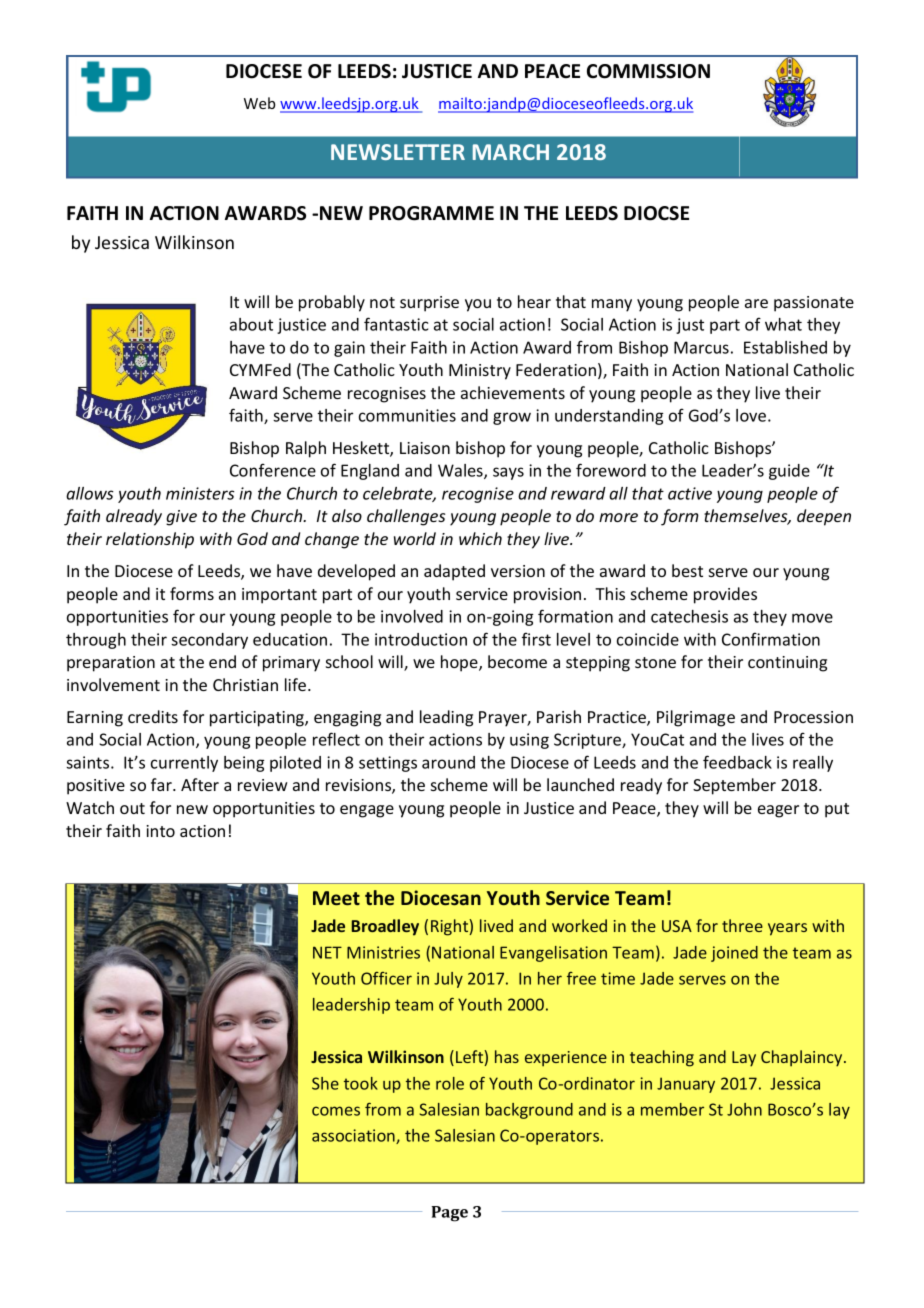  I want to click on John, so click(744, 1109).
